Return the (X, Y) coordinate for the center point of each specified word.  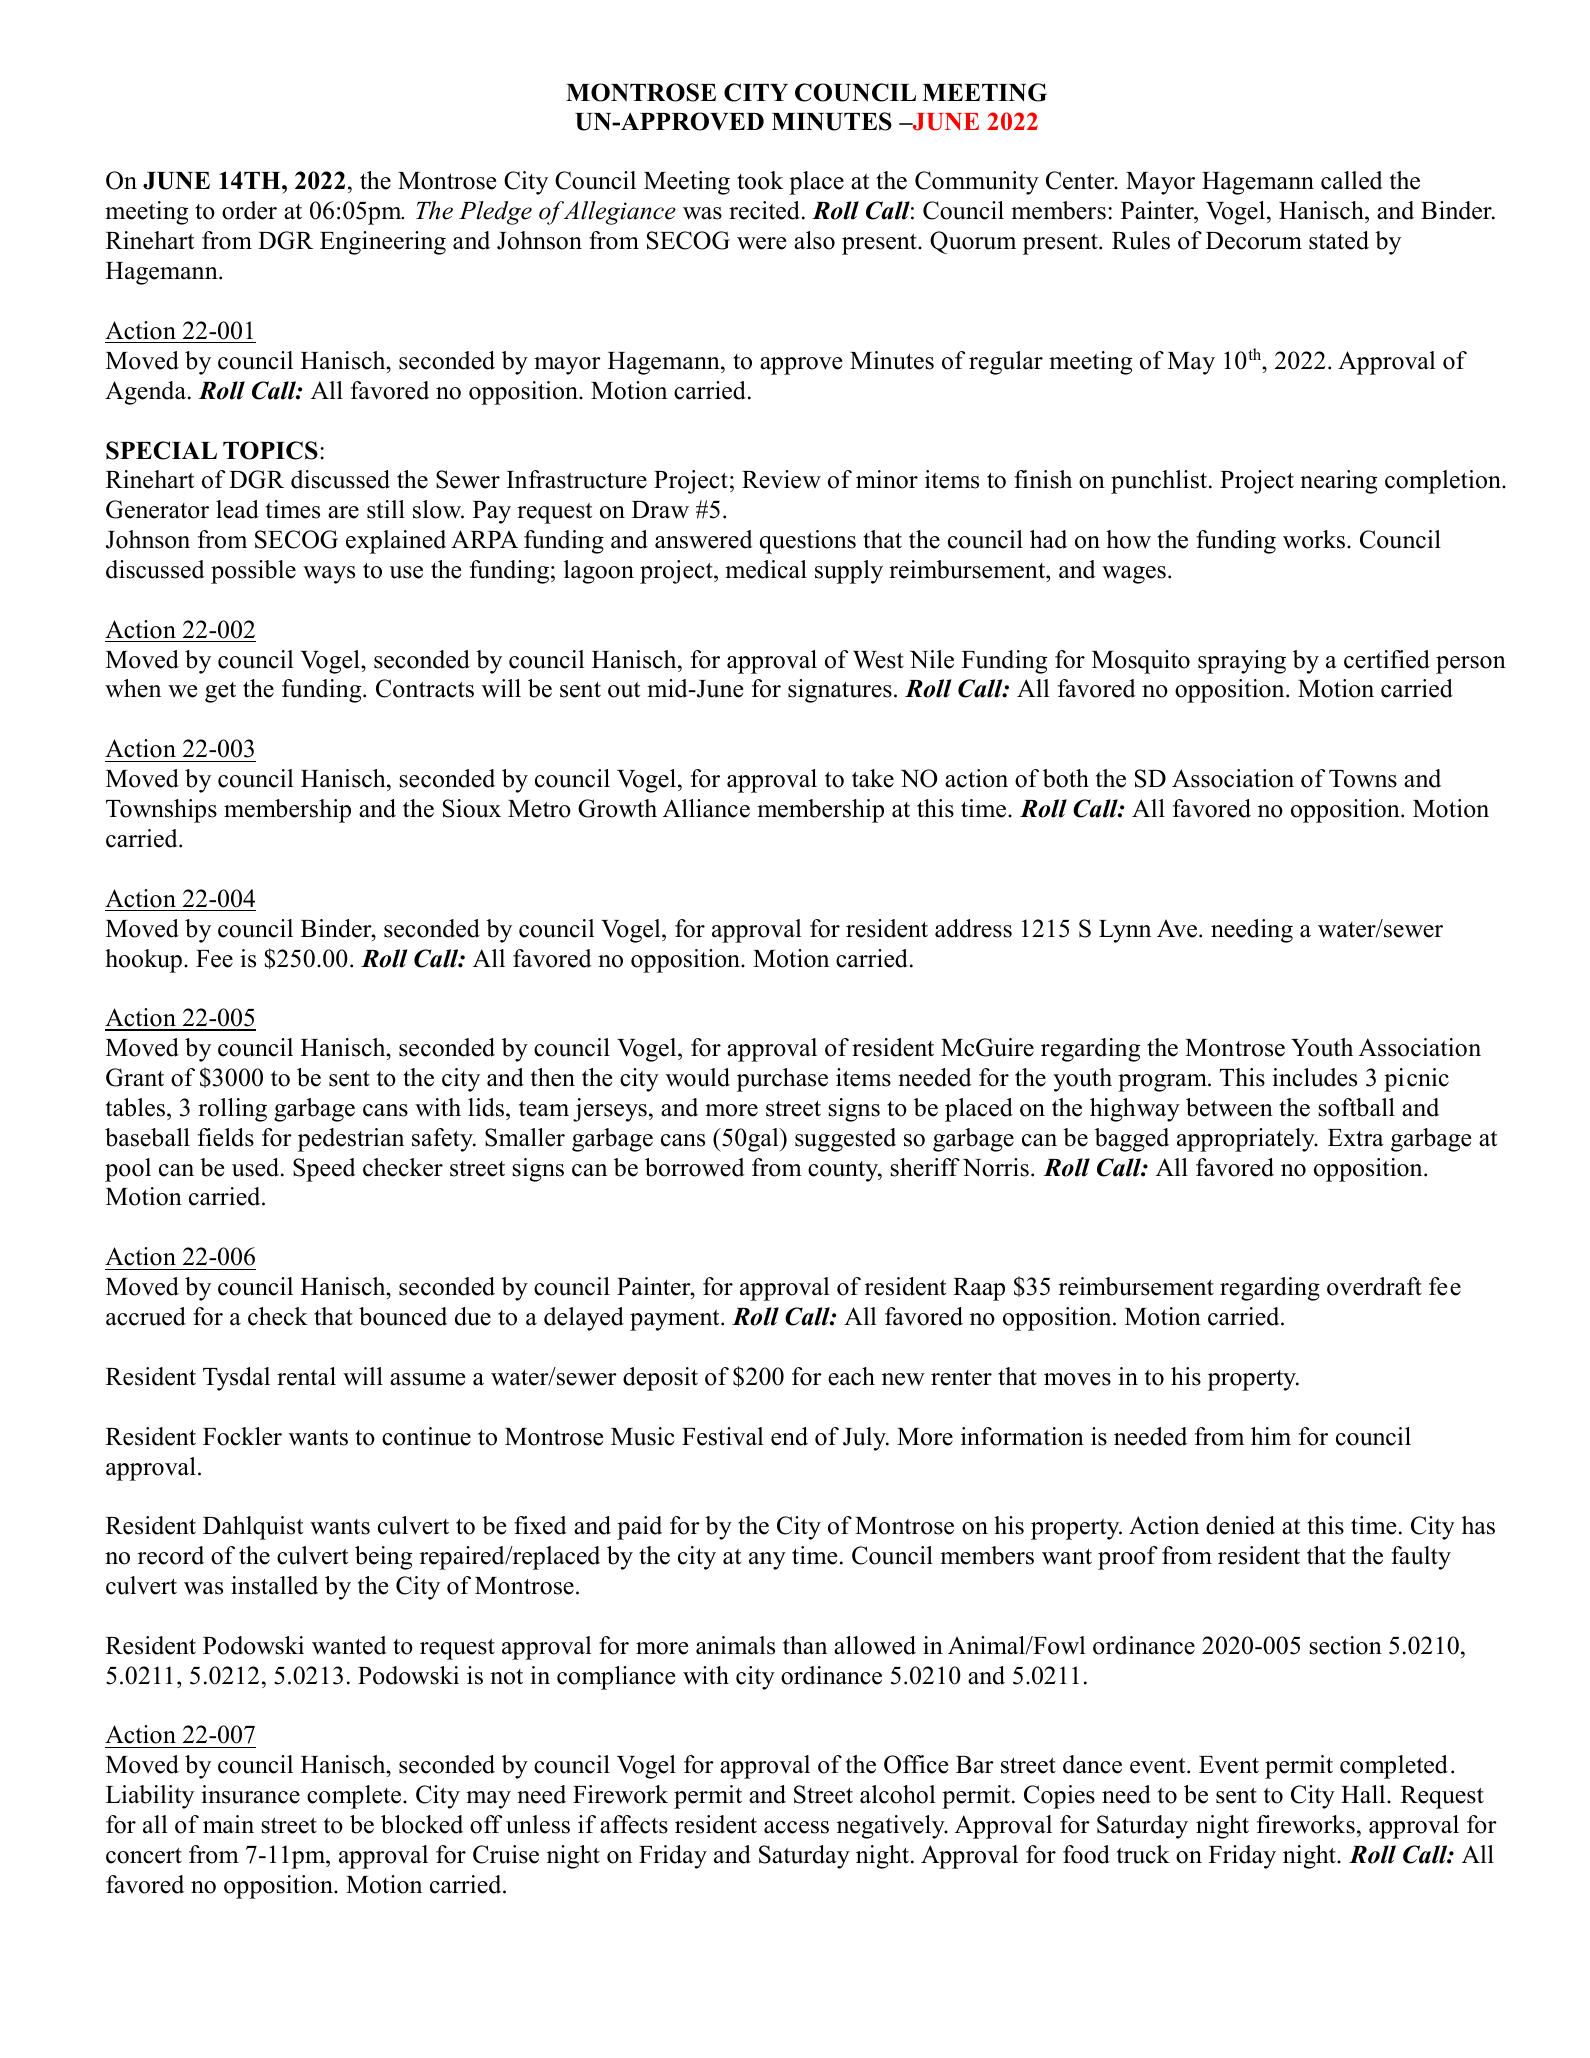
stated (1339, 240)
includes (1314, 1077)
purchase (782, 1080)
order (249, 210)
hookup (143, 961)
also (814, 240)
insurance (250, 1794)
